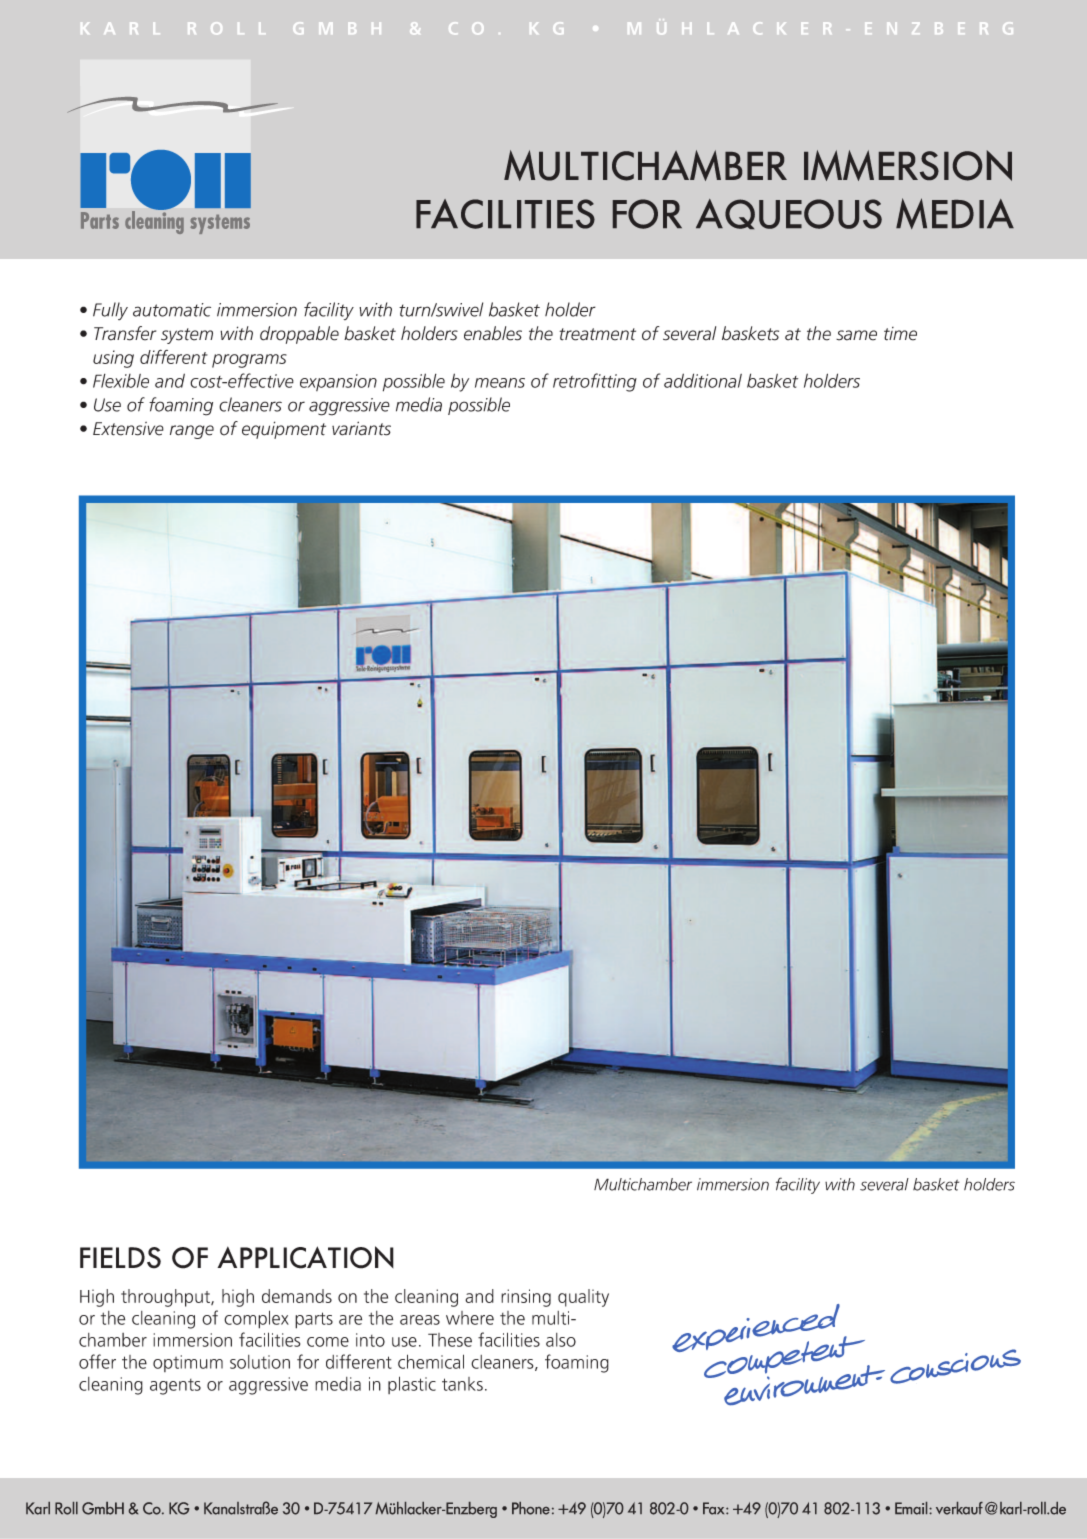 Image resolution: width=1087 pixels, height=1539 pixels. I want to click on APPLICATION, so click(305, 1257).
